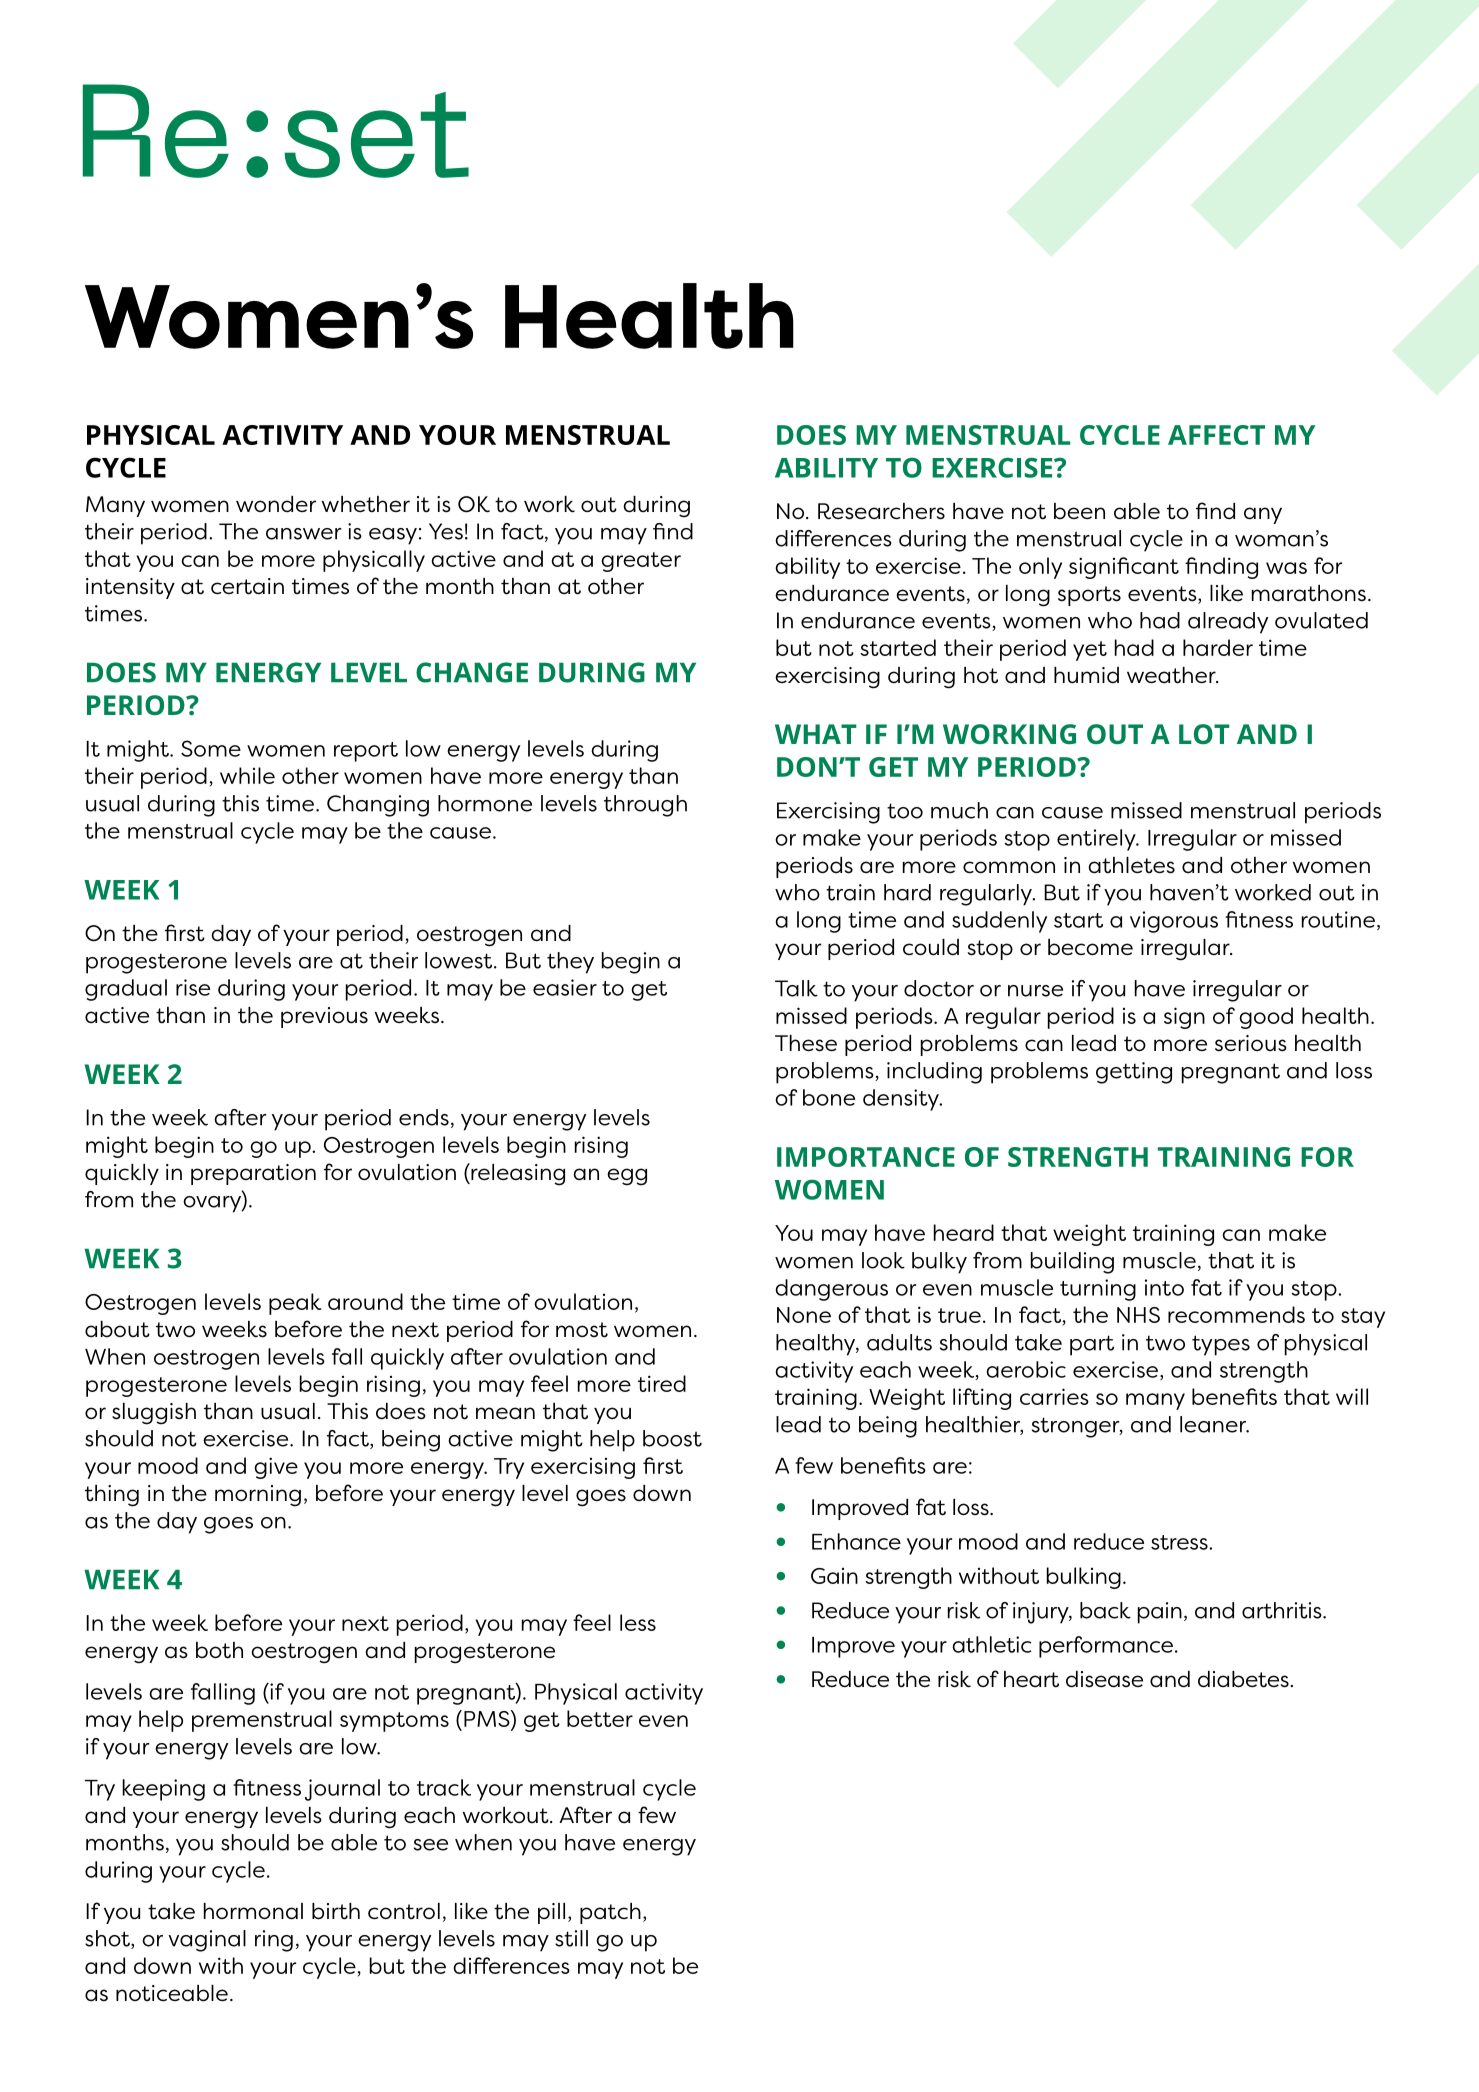  What do you see at coordinates (881, 511) in the image?
I see `Researchers` at bounding box center [881, 511].
